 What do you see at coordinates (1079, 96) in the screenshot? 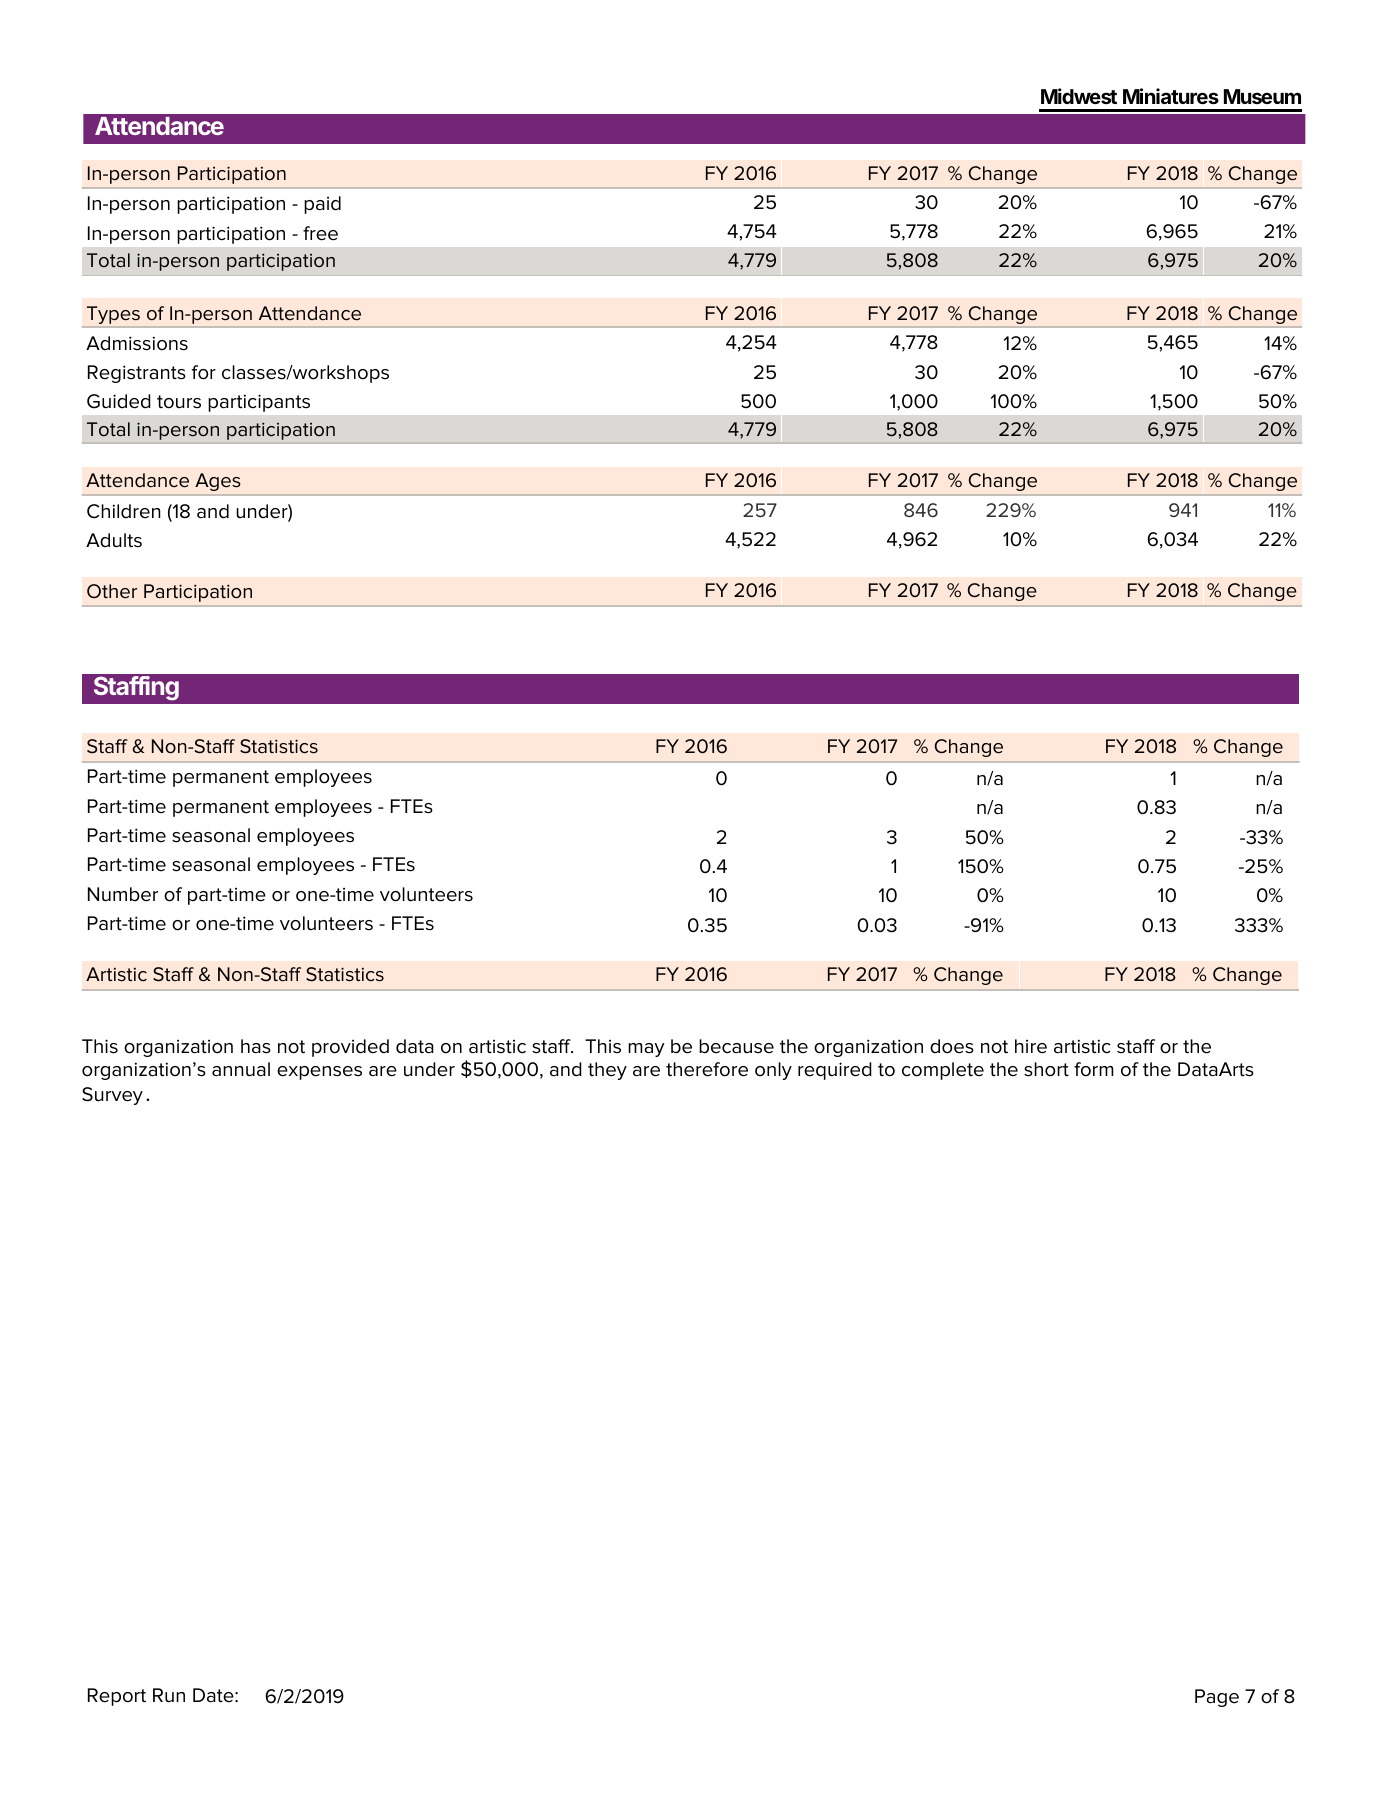
I see `Midwest` at bounding box center [1079, 96].
